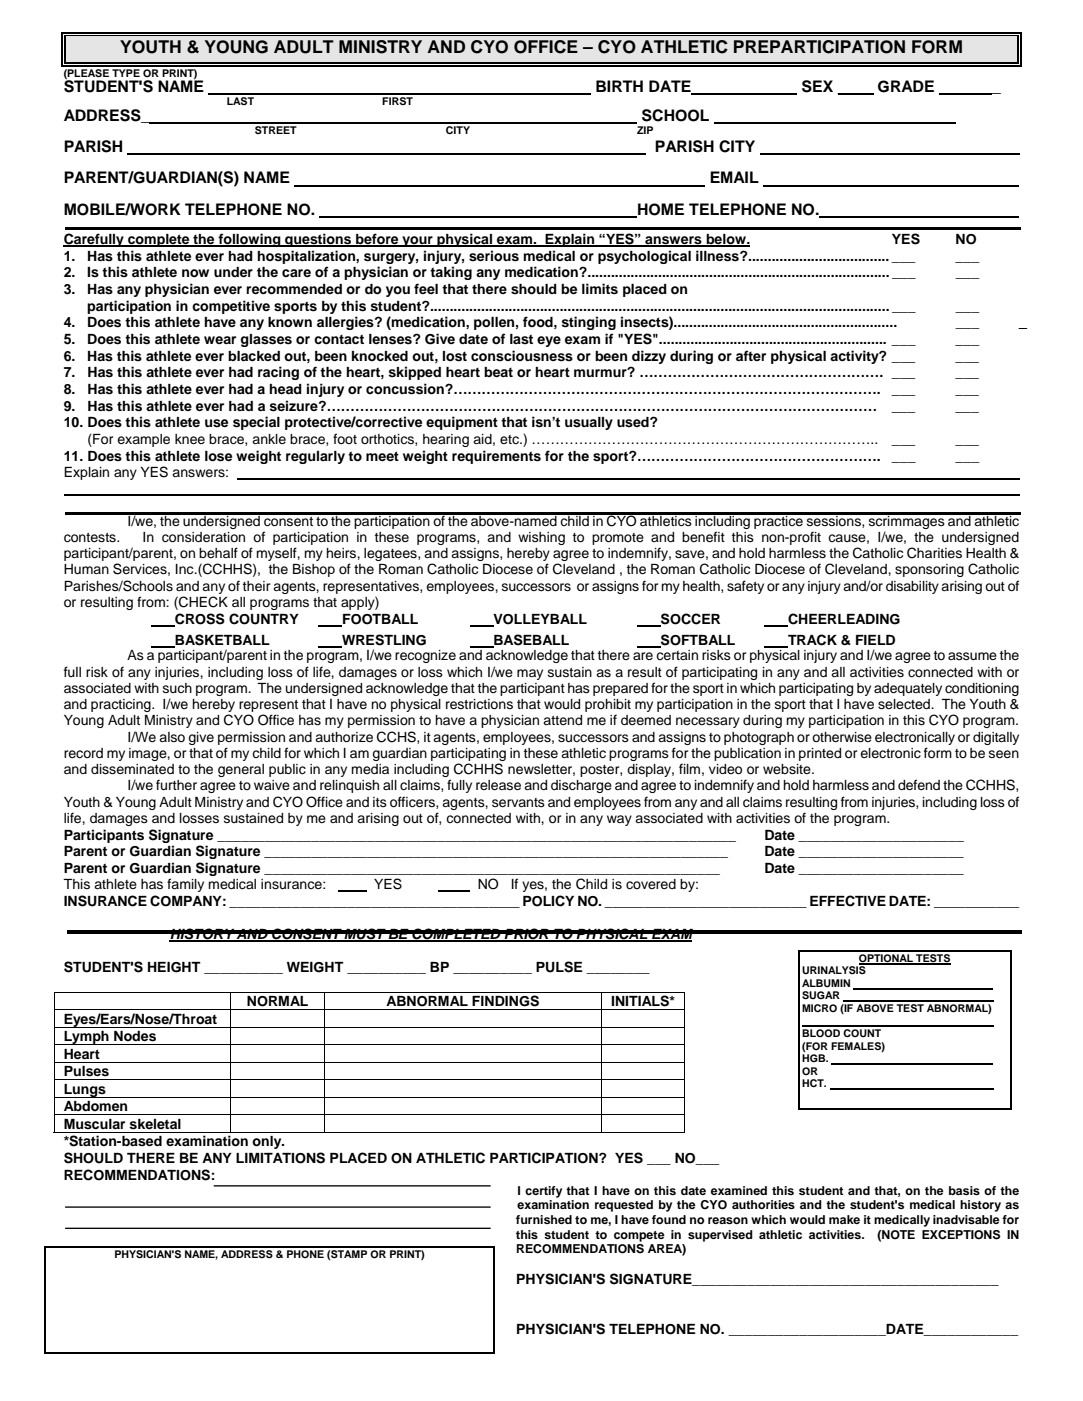  Describe the element at coordinates (530, 674) in the screenshot. I see `may` at that location.
